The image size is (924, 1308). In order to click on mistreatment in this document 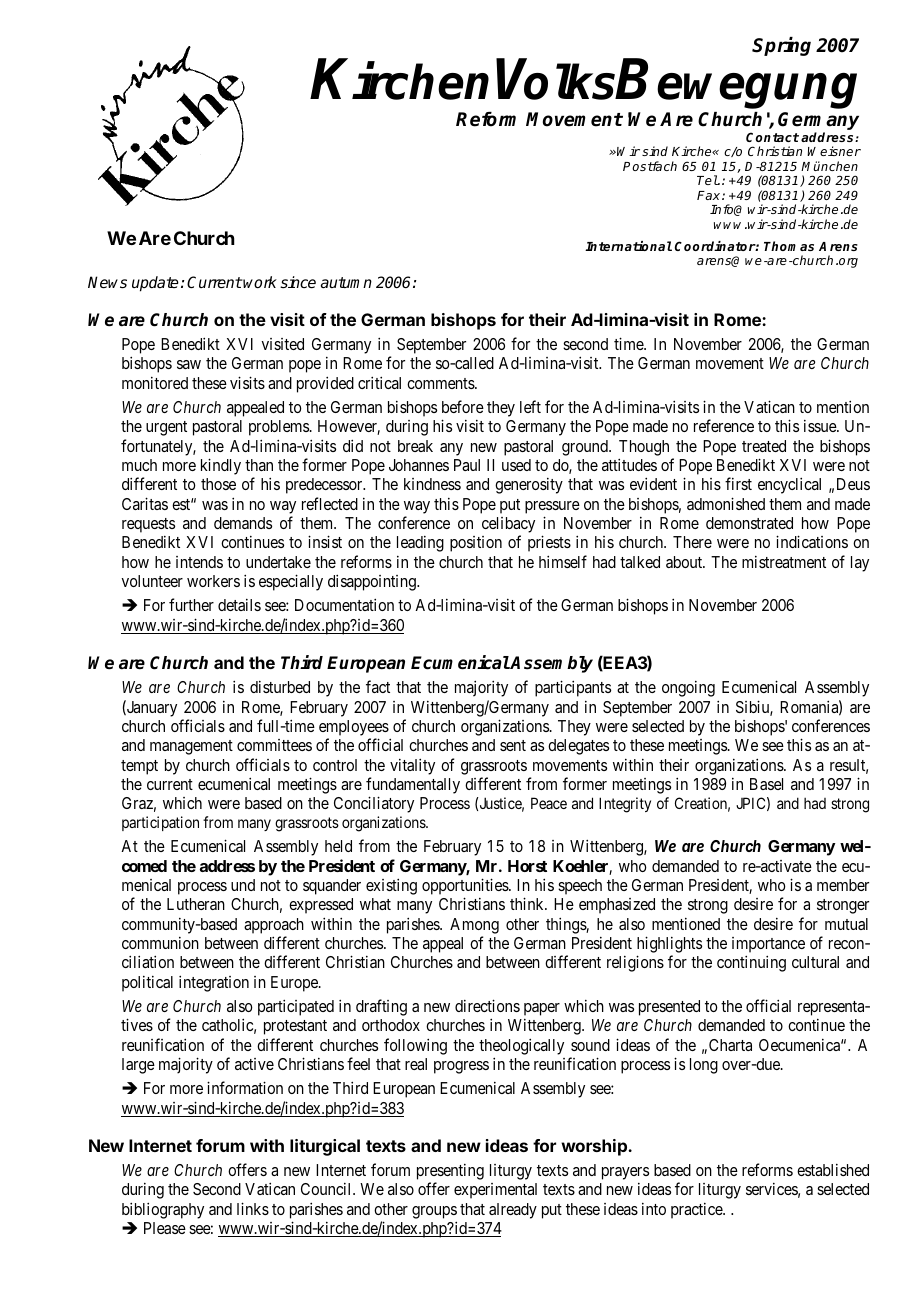, I will do `click(784, 562)`.
